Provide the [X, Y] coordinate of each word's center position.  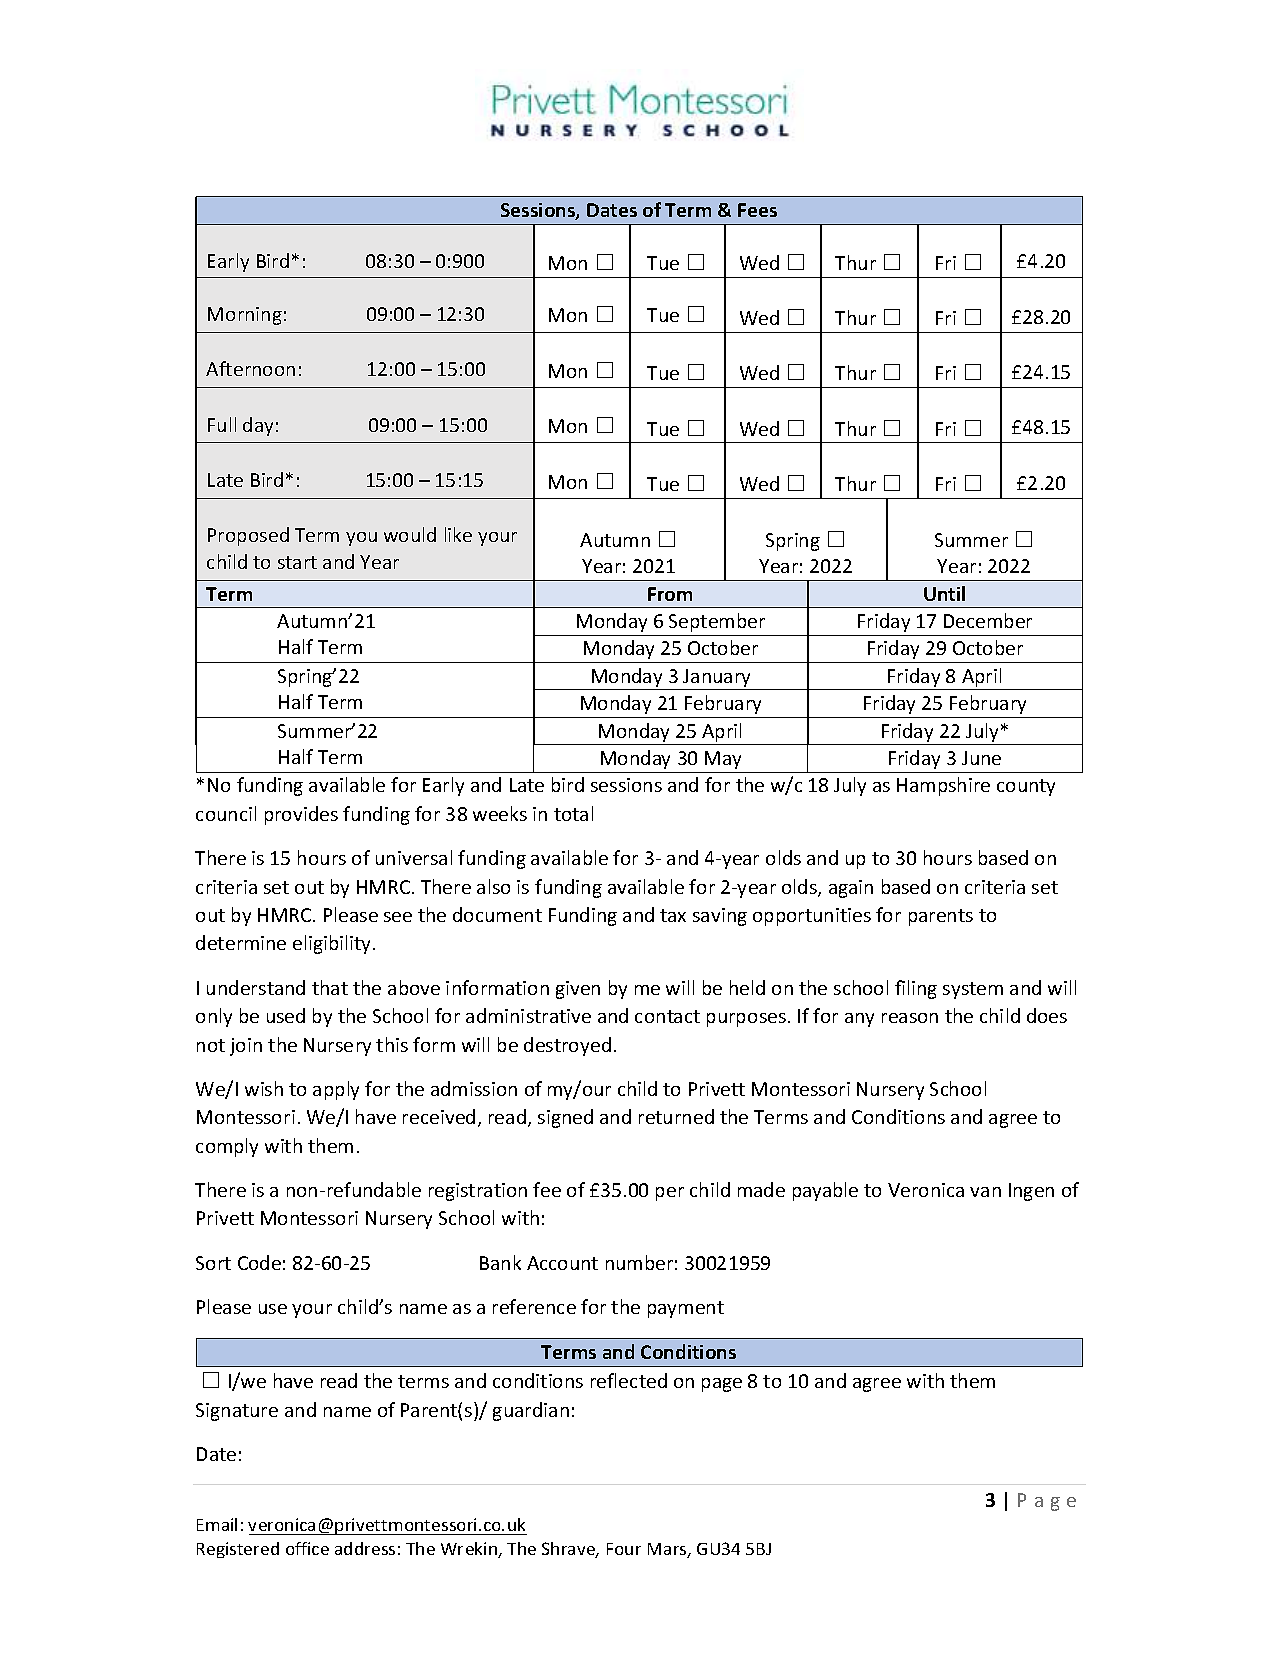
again [851, 889]
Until [944, 593]
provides [301, 815]
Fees [757, 210]
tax [673, 915]
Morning [245, 316]
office [307, 1548]
